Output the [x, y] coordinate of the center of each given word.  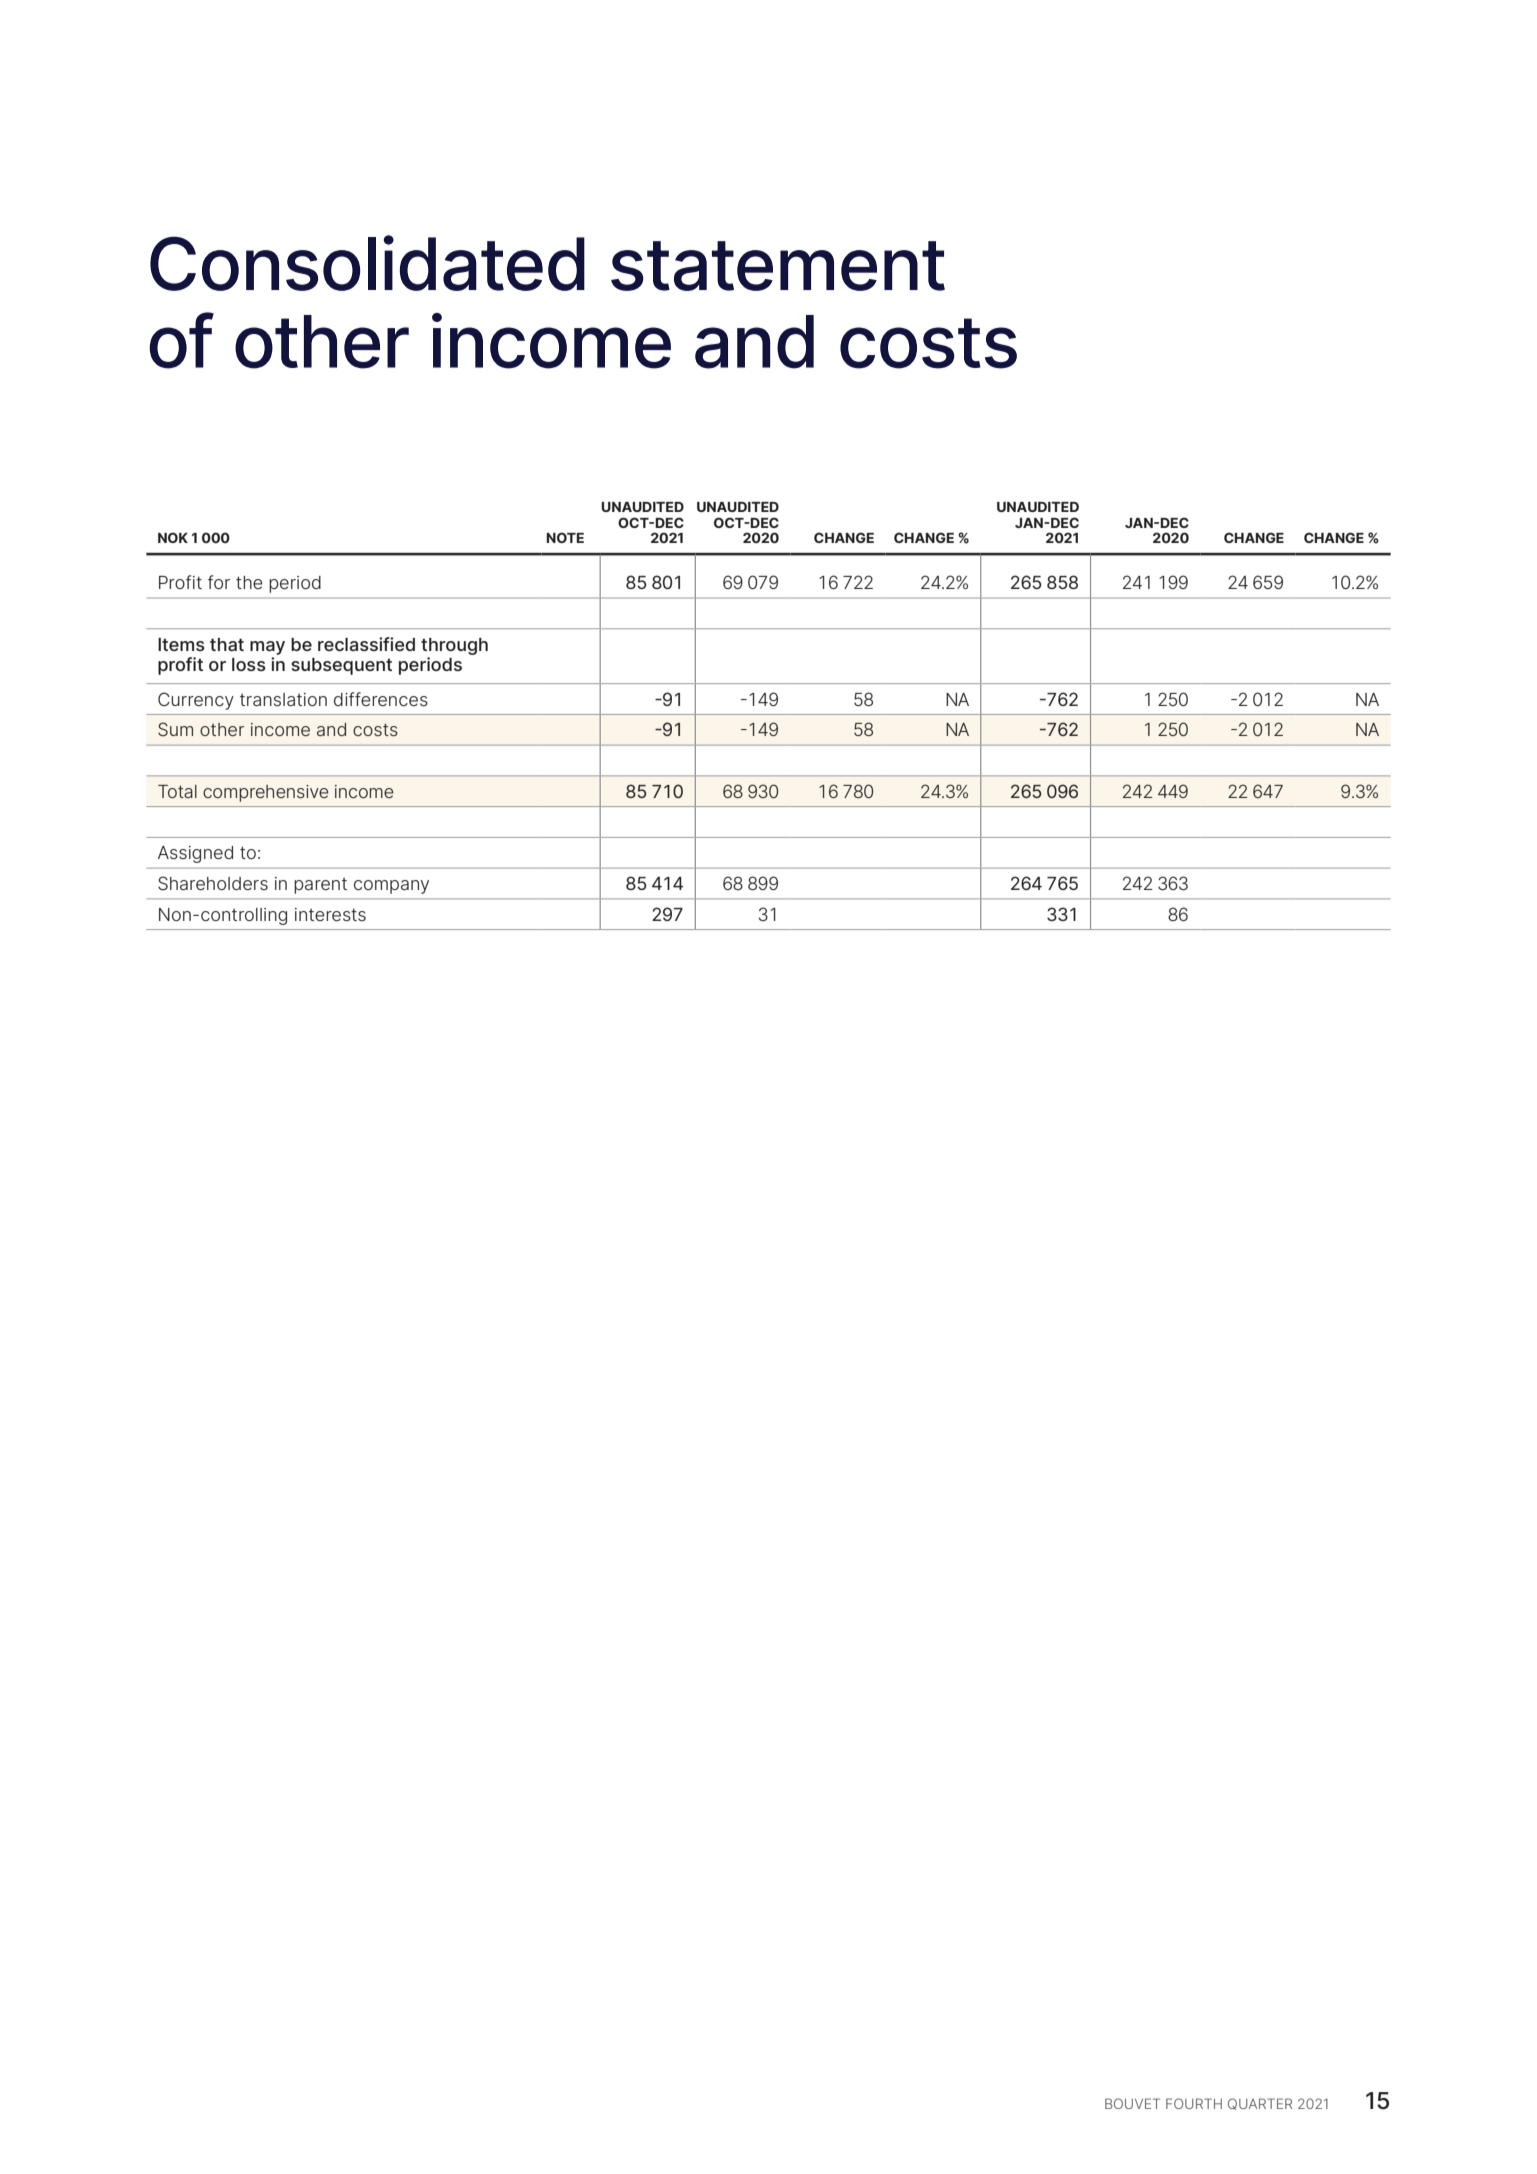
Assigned [195, 854]
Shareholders [213, 883]
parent [320, 886]
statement [778, 266]
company [391, 887]
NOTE [565, 537]
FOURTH [1194, 2103]
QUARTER [1260, 2104]
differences [381, 699]
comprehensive [266, 793]
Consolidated [367, 263]
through [454, 646]
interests [330, 914]
